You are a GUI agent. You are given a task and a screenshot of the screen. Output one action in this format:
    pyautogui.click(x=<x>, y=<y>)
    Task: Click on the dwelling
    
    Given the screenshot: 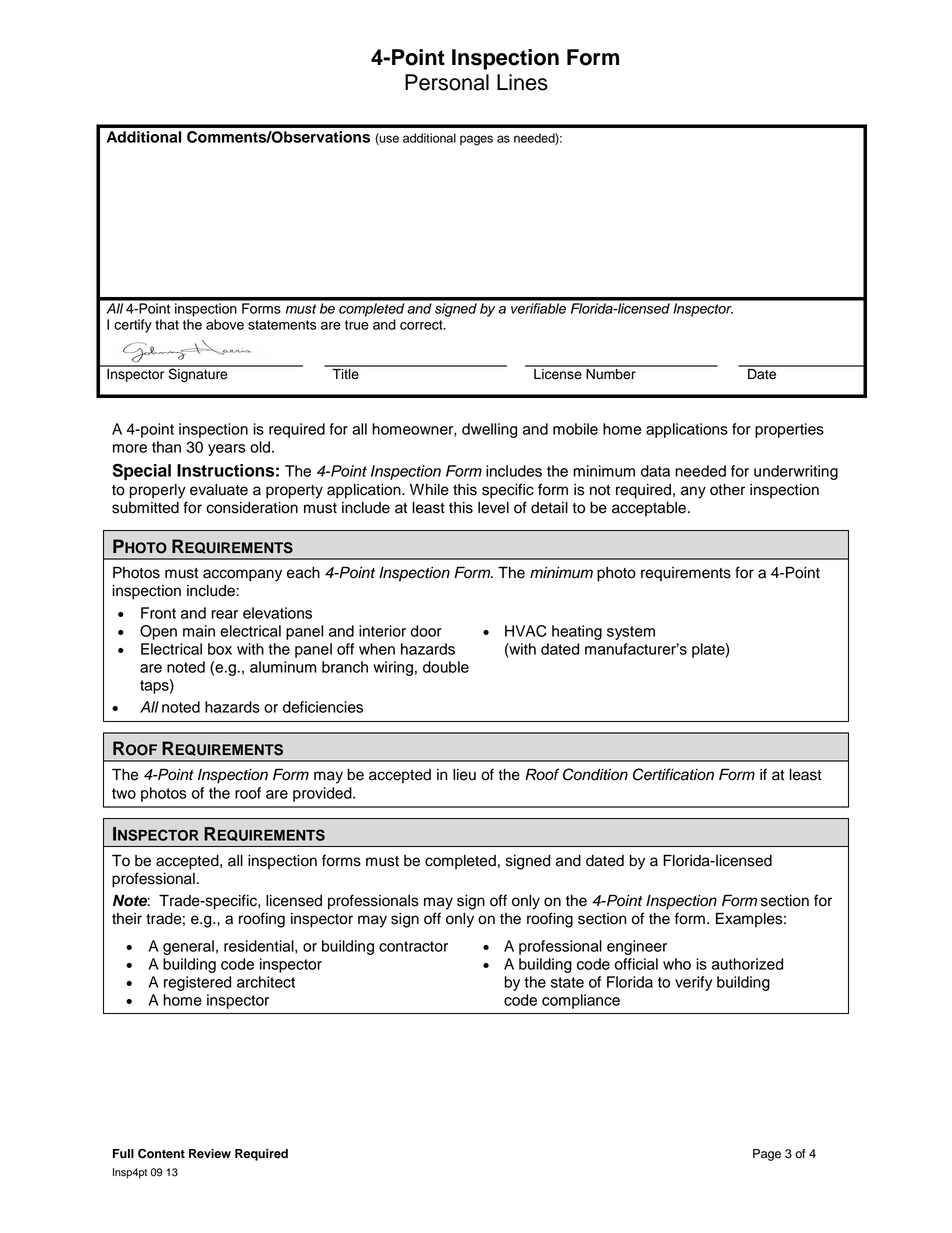 What is the action you would take?
    pyautogui.click(x=489, y=430)
